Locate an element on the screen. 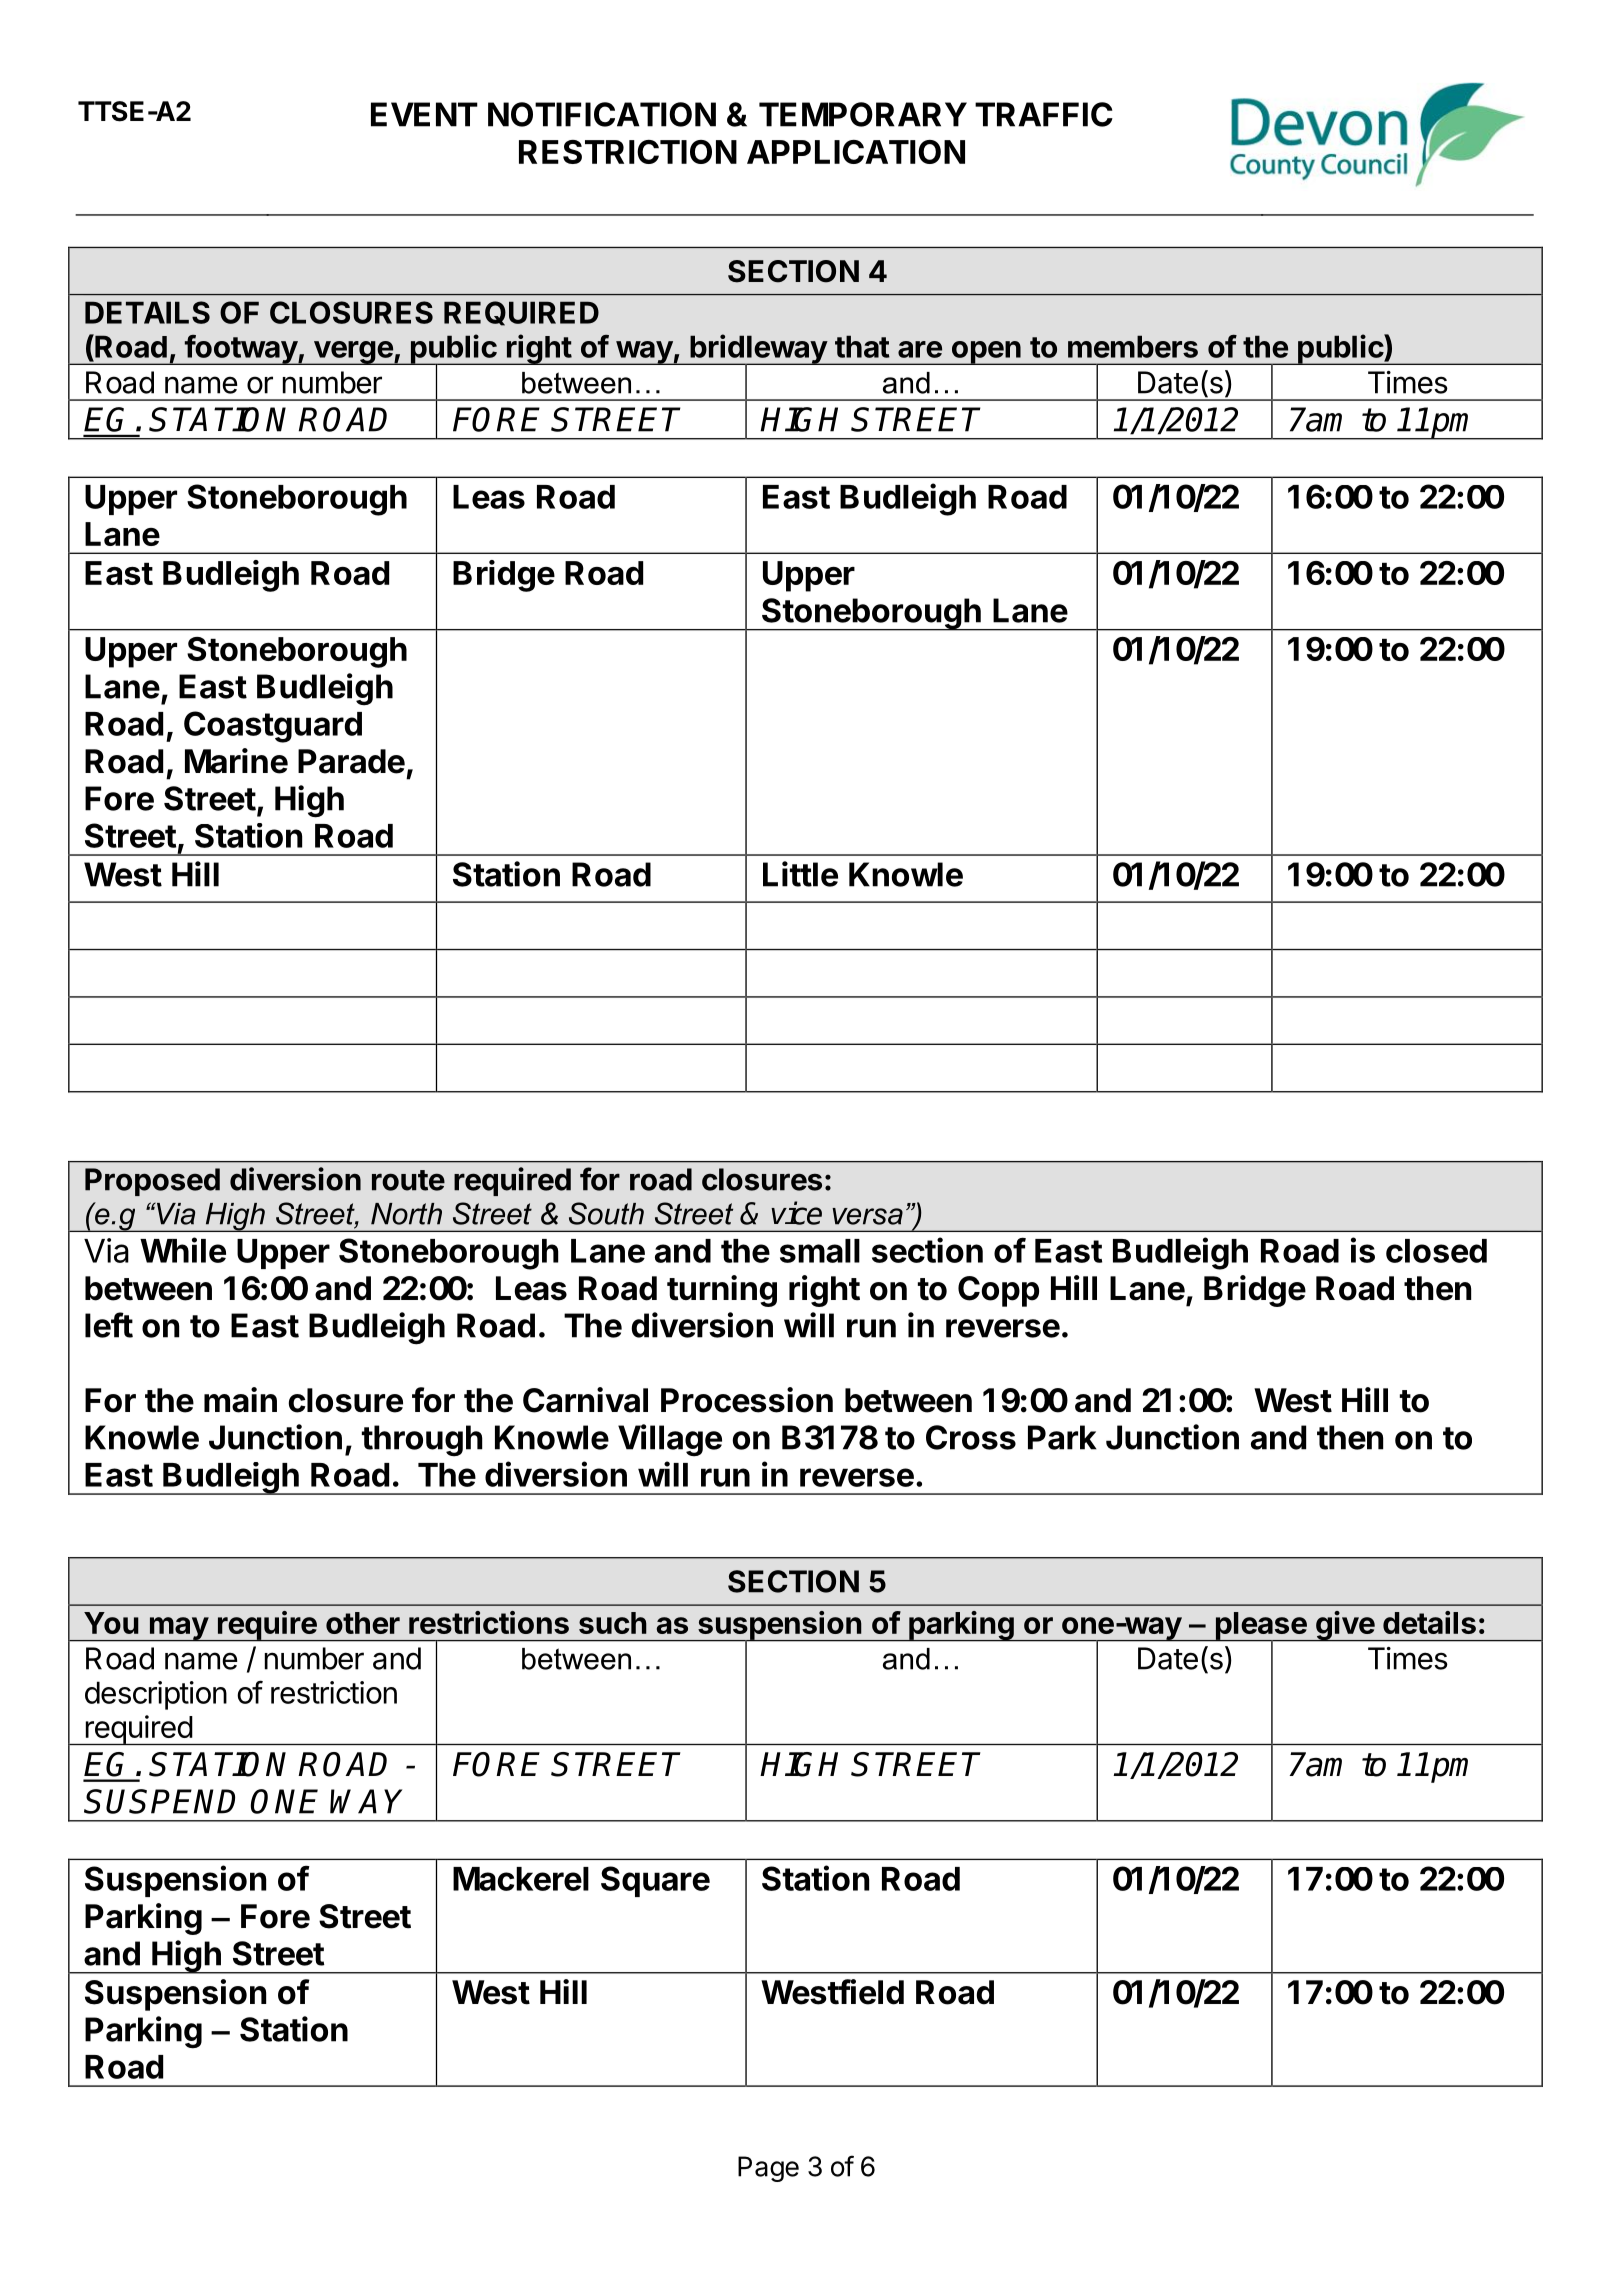  Proposed is located at coordinates (152, 1182).
